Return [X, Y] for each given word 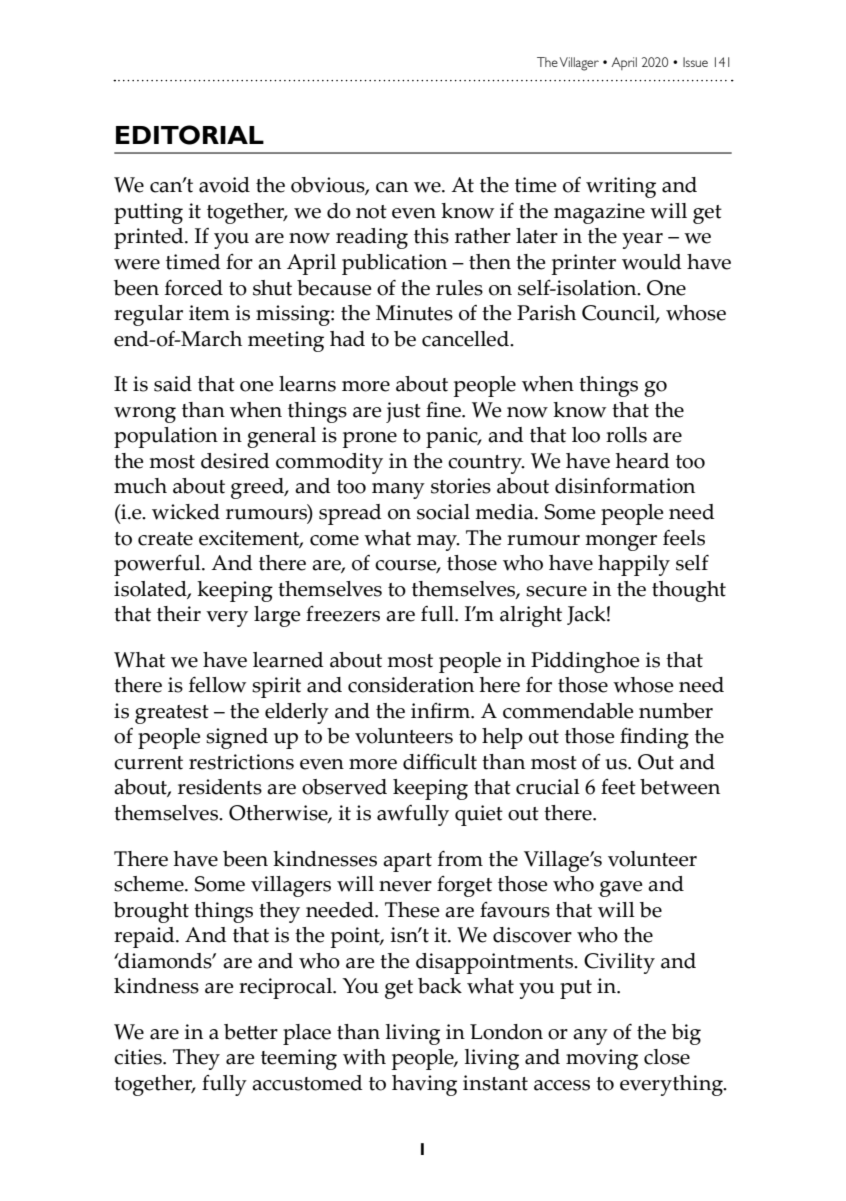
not [371, 212]
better [251, 1032]
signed [237, 738]
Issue [695, 62]
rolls [626, 435]
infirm [442, 711]
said [173, 384]
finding [654, 738]
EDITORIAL [190, 135]
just [403, 412]
